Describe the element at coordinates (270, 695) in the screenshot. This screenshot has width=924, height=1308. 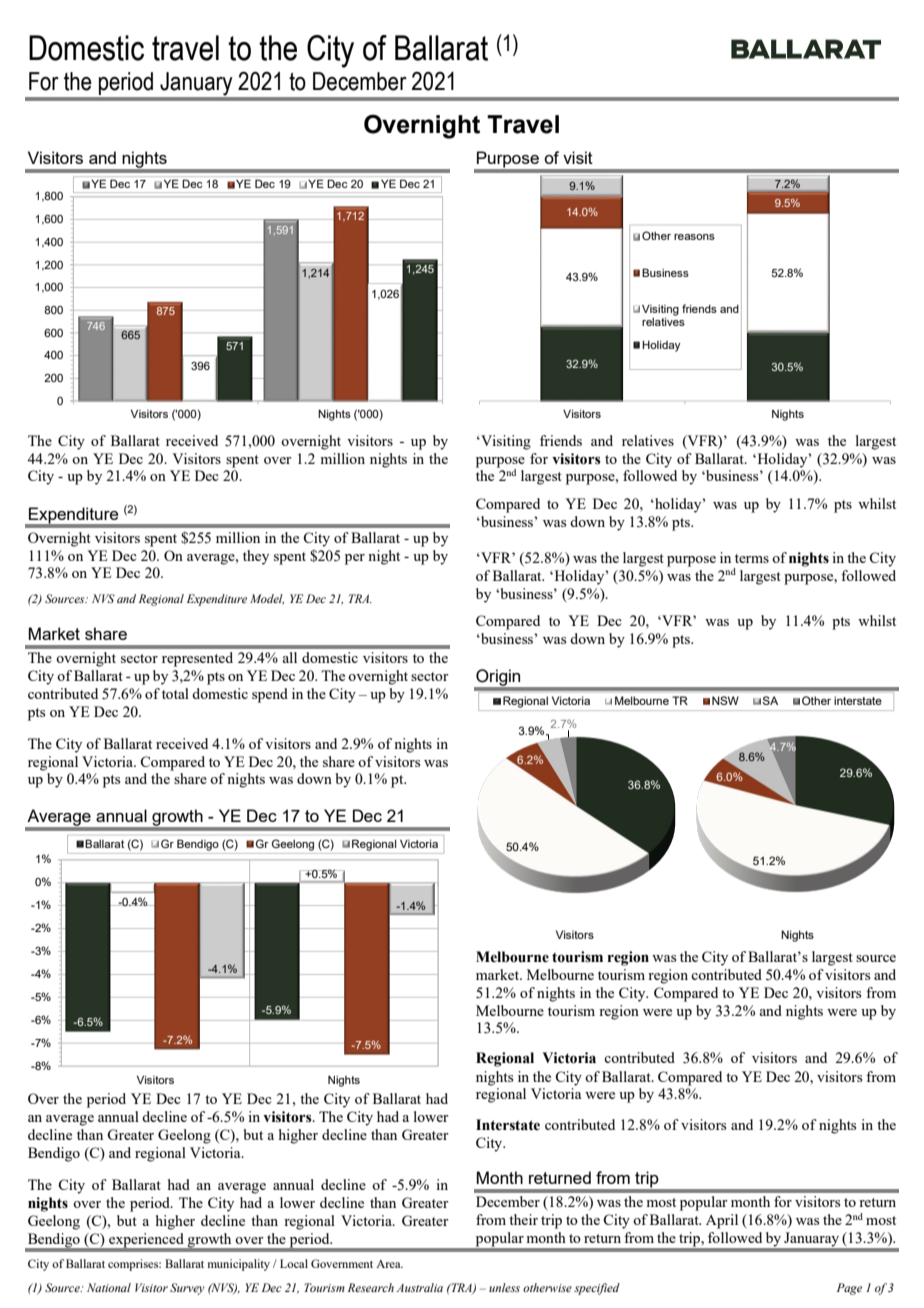
I see `spend` at that location.
